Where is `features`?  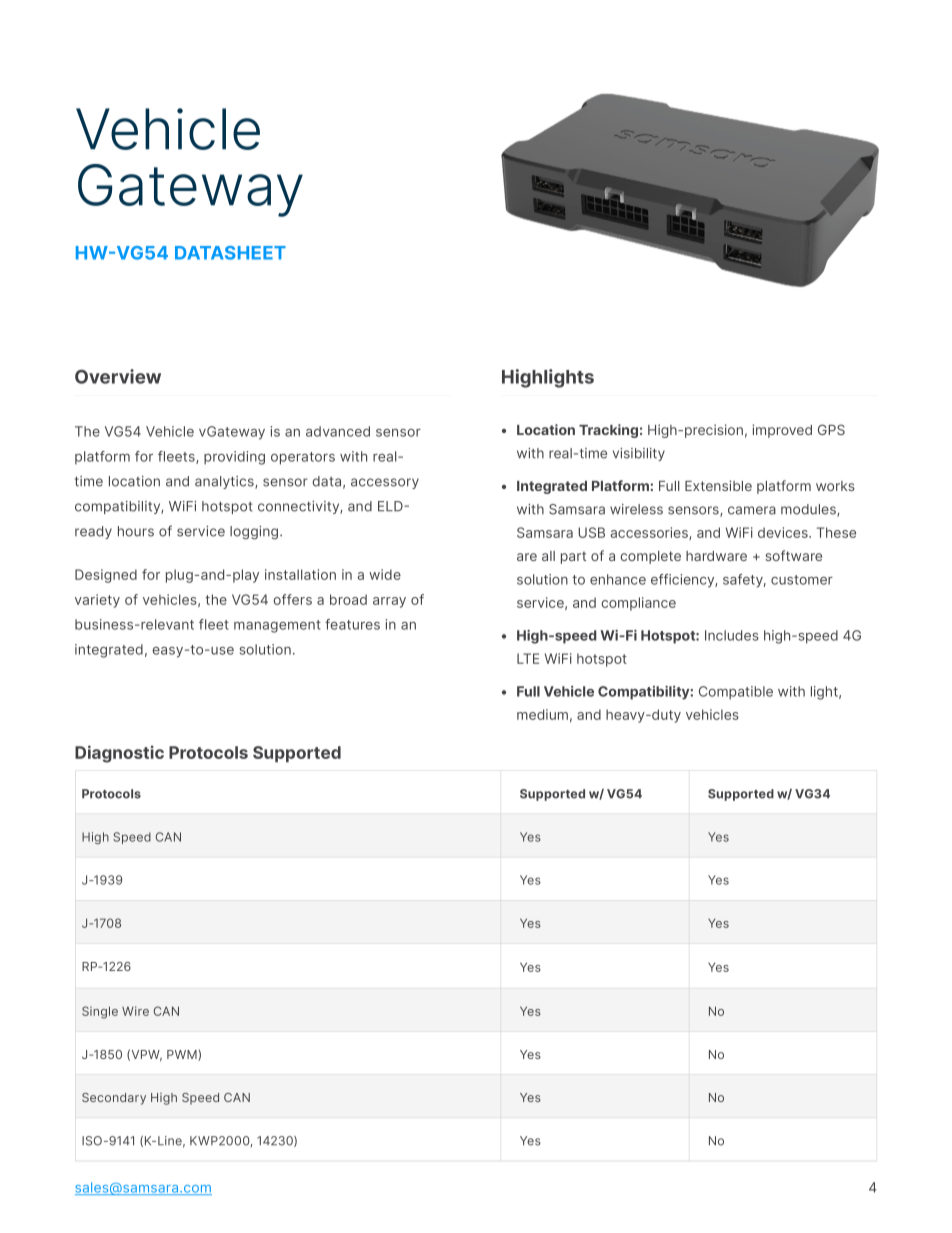
features is located at coordinates (352, 624).
